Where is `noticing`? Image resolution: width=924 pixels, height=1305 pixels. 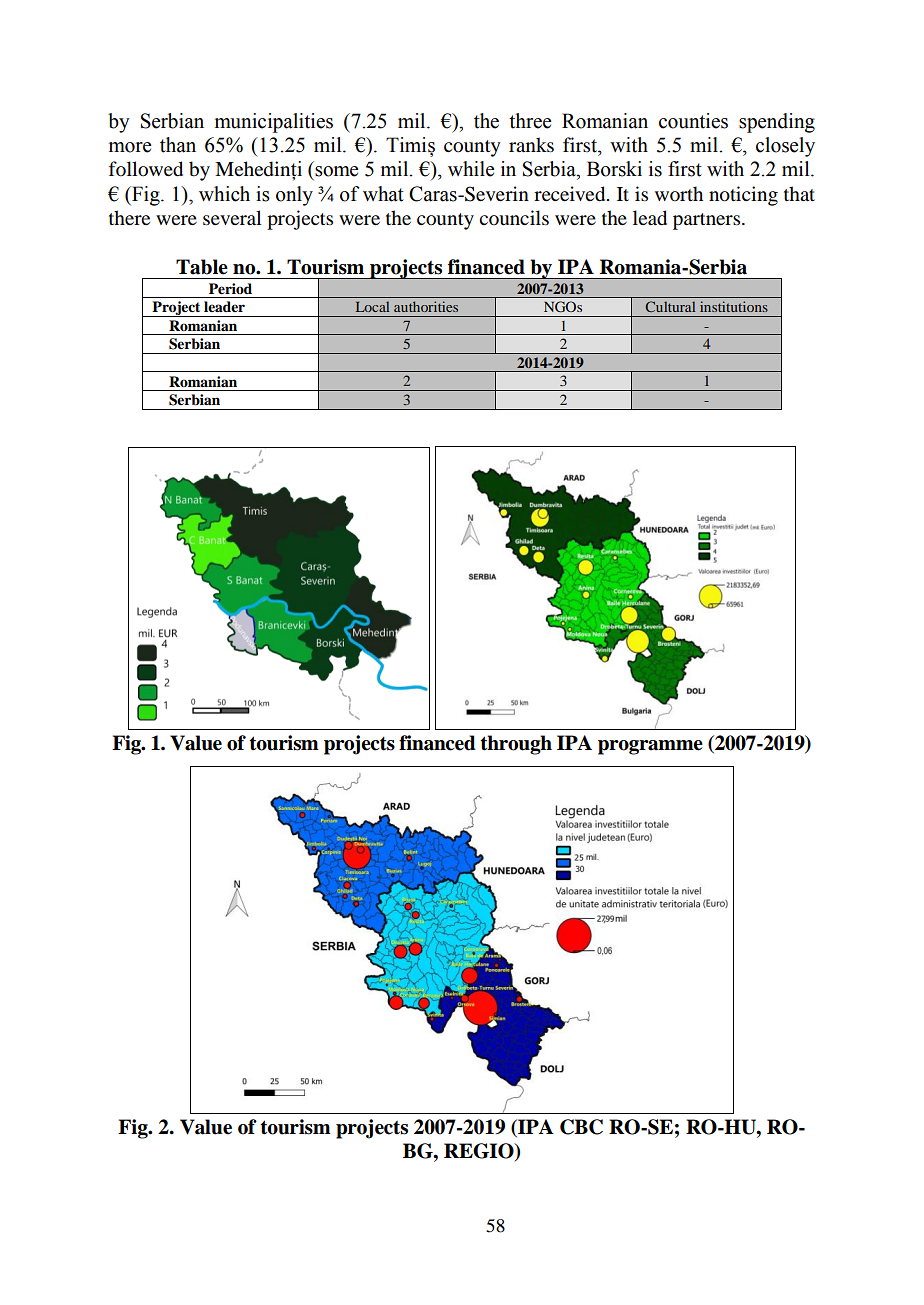 noticing is located at coordinates (743, 196).
